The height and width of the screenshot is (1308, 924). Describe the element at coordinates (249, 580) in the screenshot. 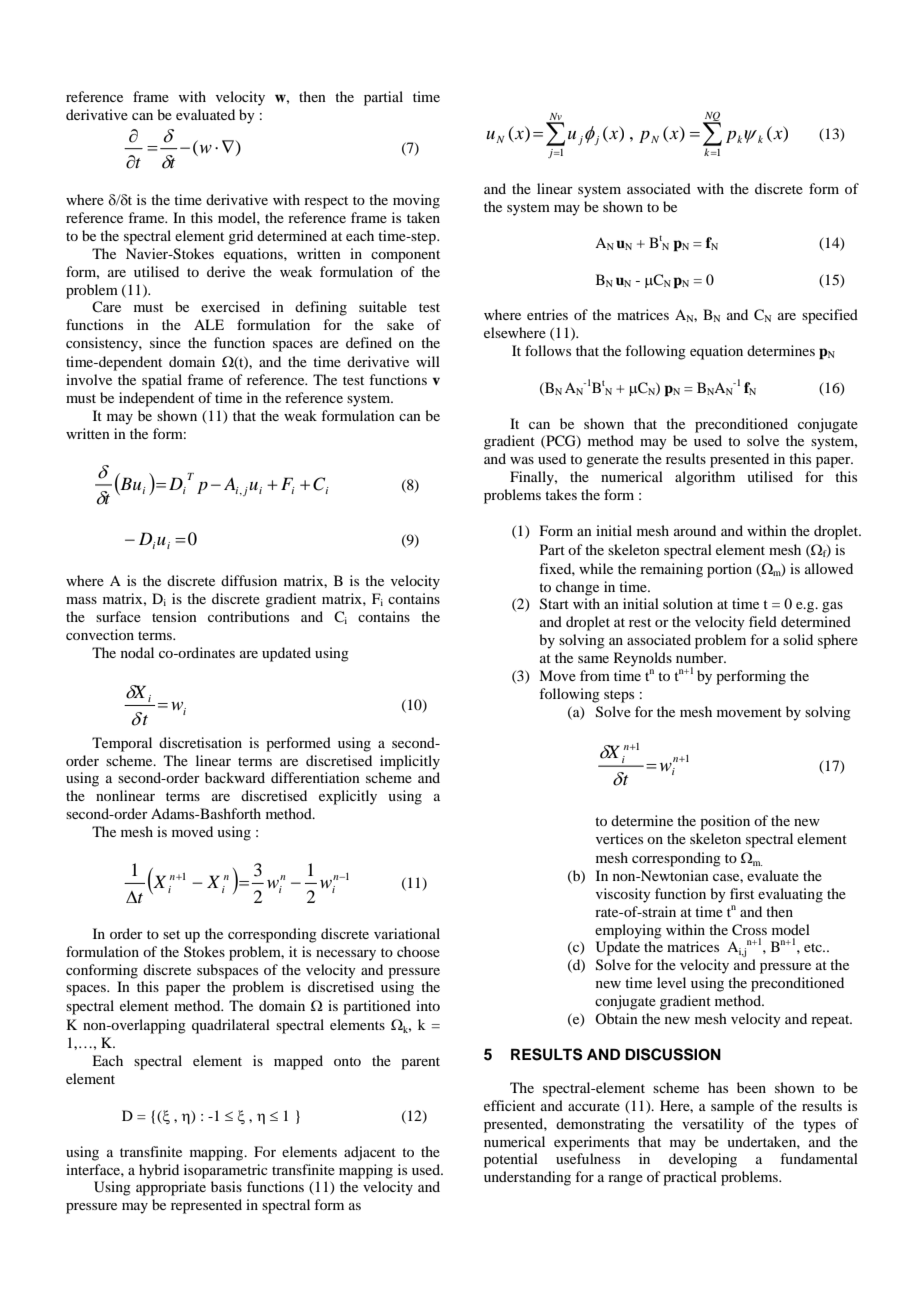

I see `diffusion` at that location.
